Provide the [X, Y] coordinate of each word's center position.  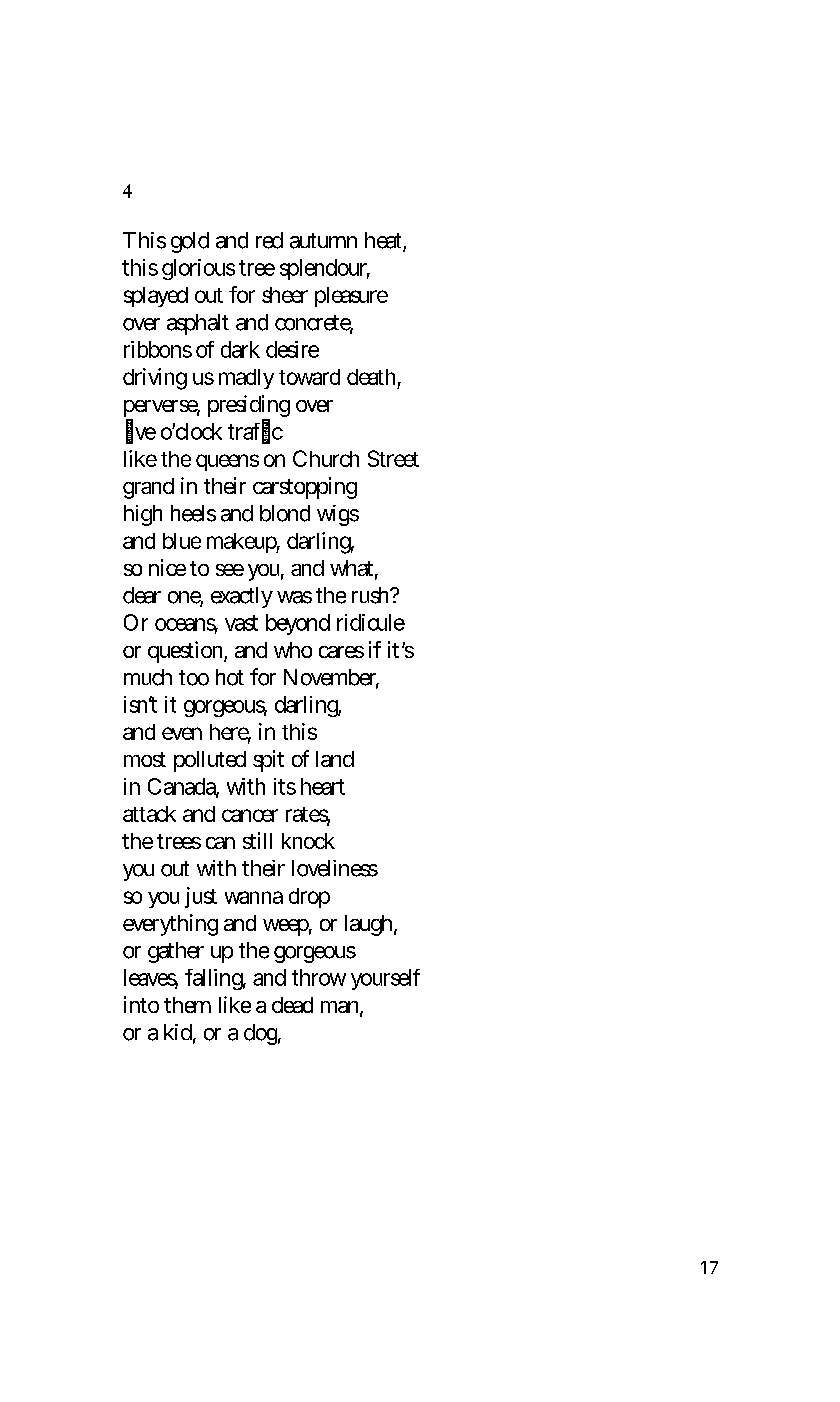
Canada [183, 787]
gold [190, 242]
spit [268, 761]
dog [262, 1034]
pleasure [351, 297]
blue [182, 541]
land [335, 759]
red [269, 240]
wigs [338, 515]
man [342, 1008]
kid [180, 1033]
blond [285, 513]
